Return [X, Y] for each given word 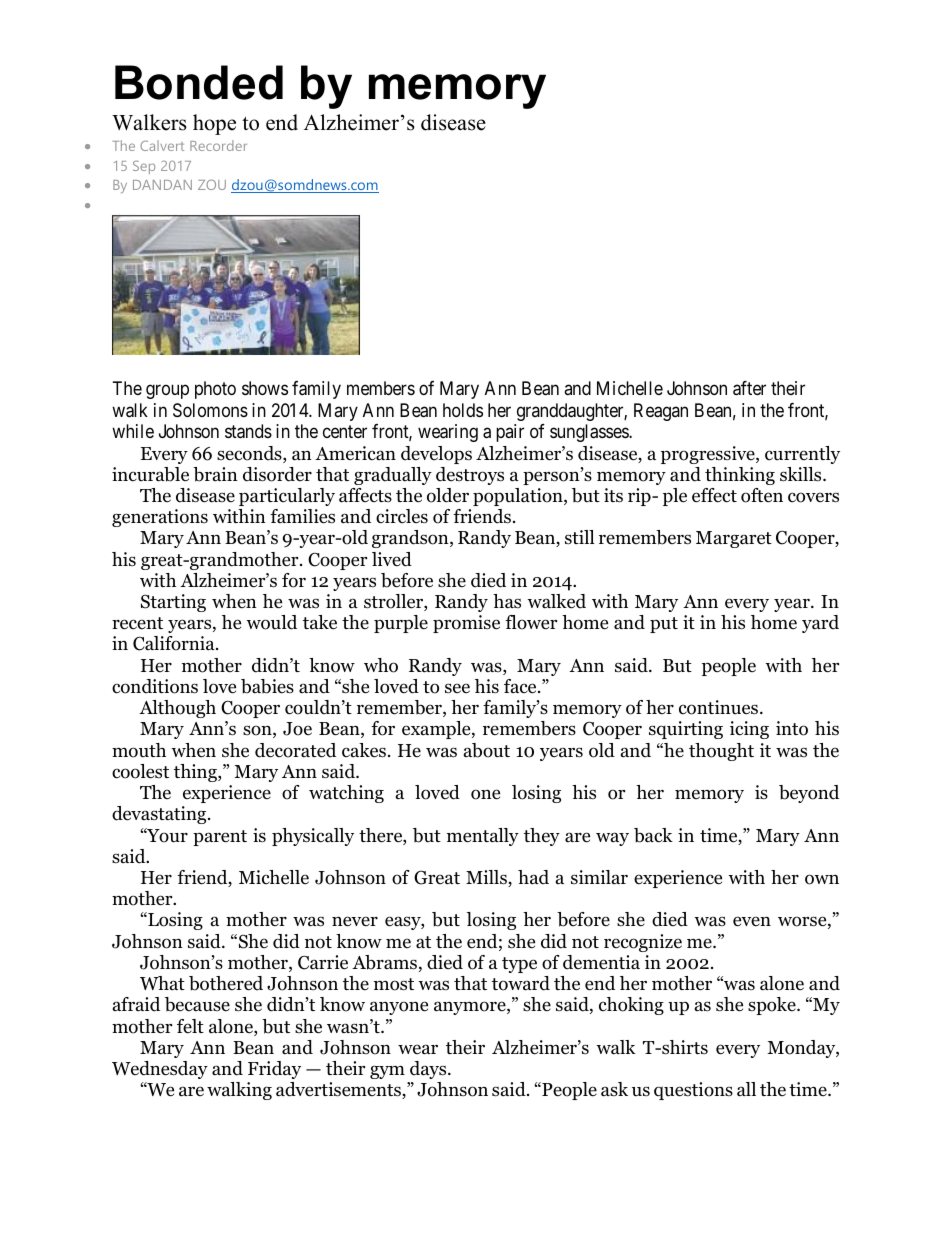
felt [190, 1026]
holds [463, 410]
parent [220, 838]
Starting [173, 603]
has [507, 601]
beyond [809, 794]
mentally [483, 837]
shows [265, 388]
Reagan [661, 412]
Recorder [218, 145]
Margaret [734, 539]
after [749, 388]
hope [214, 124]
